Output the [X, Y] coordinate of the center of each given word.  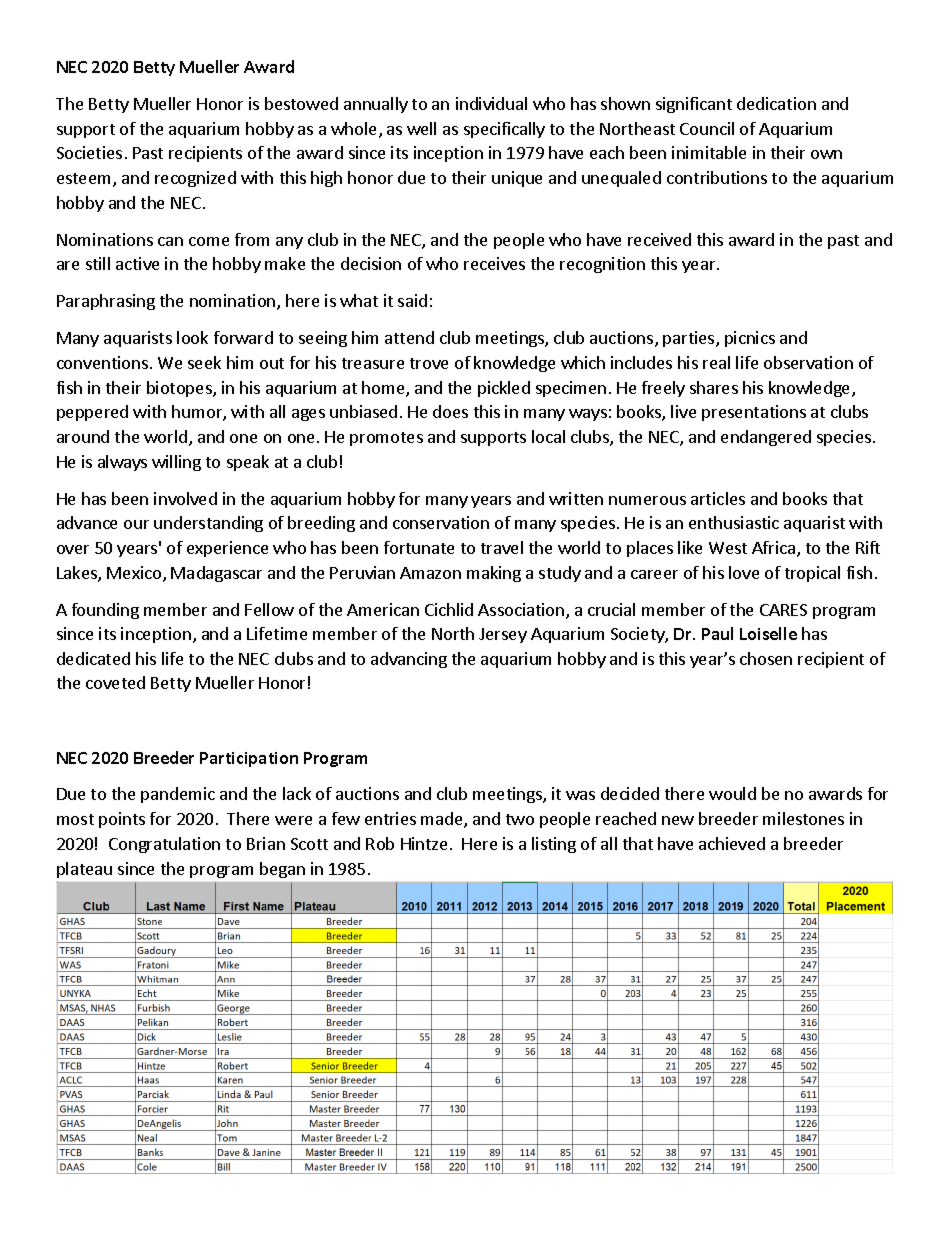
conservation [441, 522]
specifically [504, 130]
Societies [89, 152]
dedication [776, 103]
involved [185, 498]
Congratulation [164, 845]
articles [718, 498]
